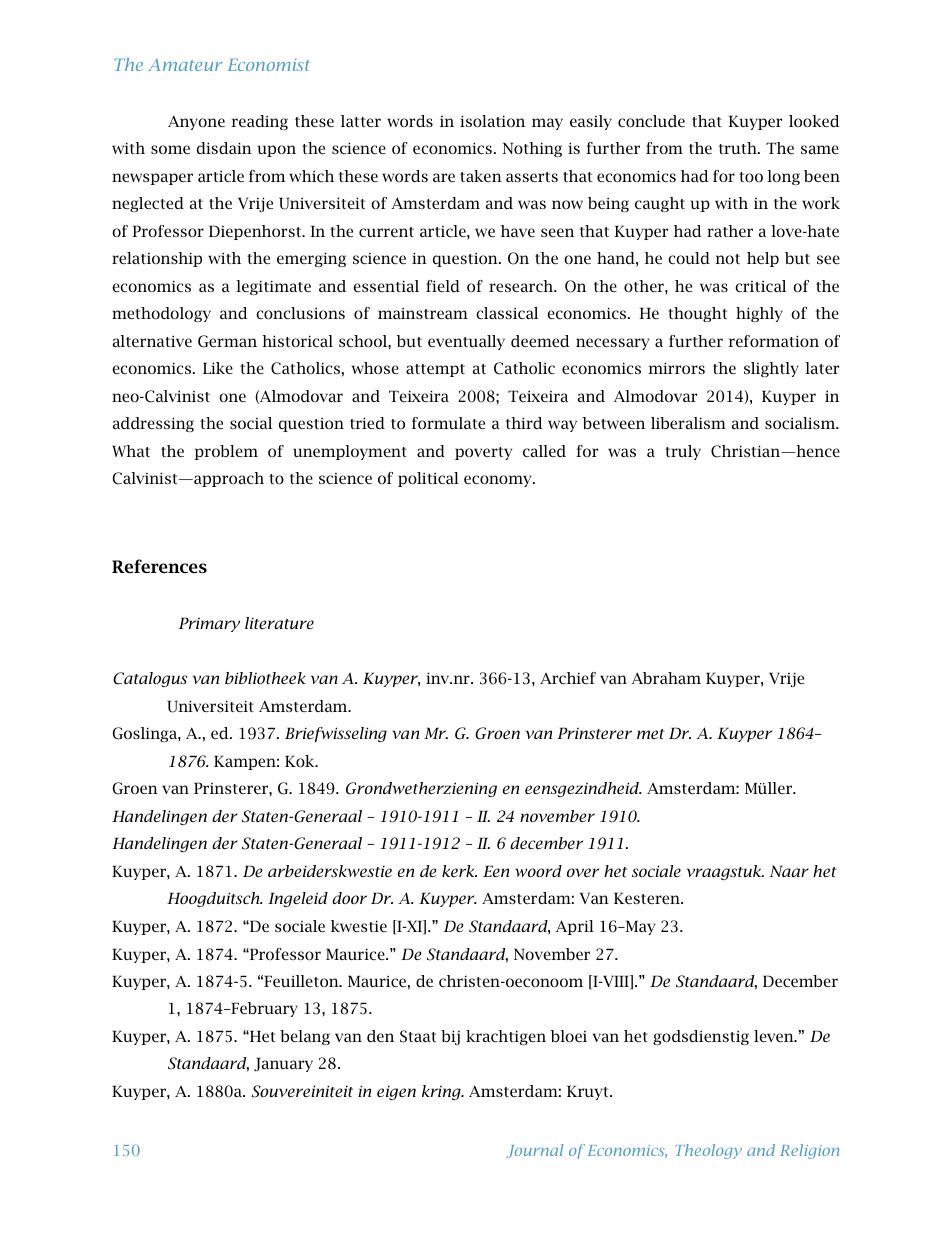 The width and height of the document is (952, 1233). What do you see at coordinates (648, 898) in the document?
I see `Kesteren` at bounding box center [648, 898].
